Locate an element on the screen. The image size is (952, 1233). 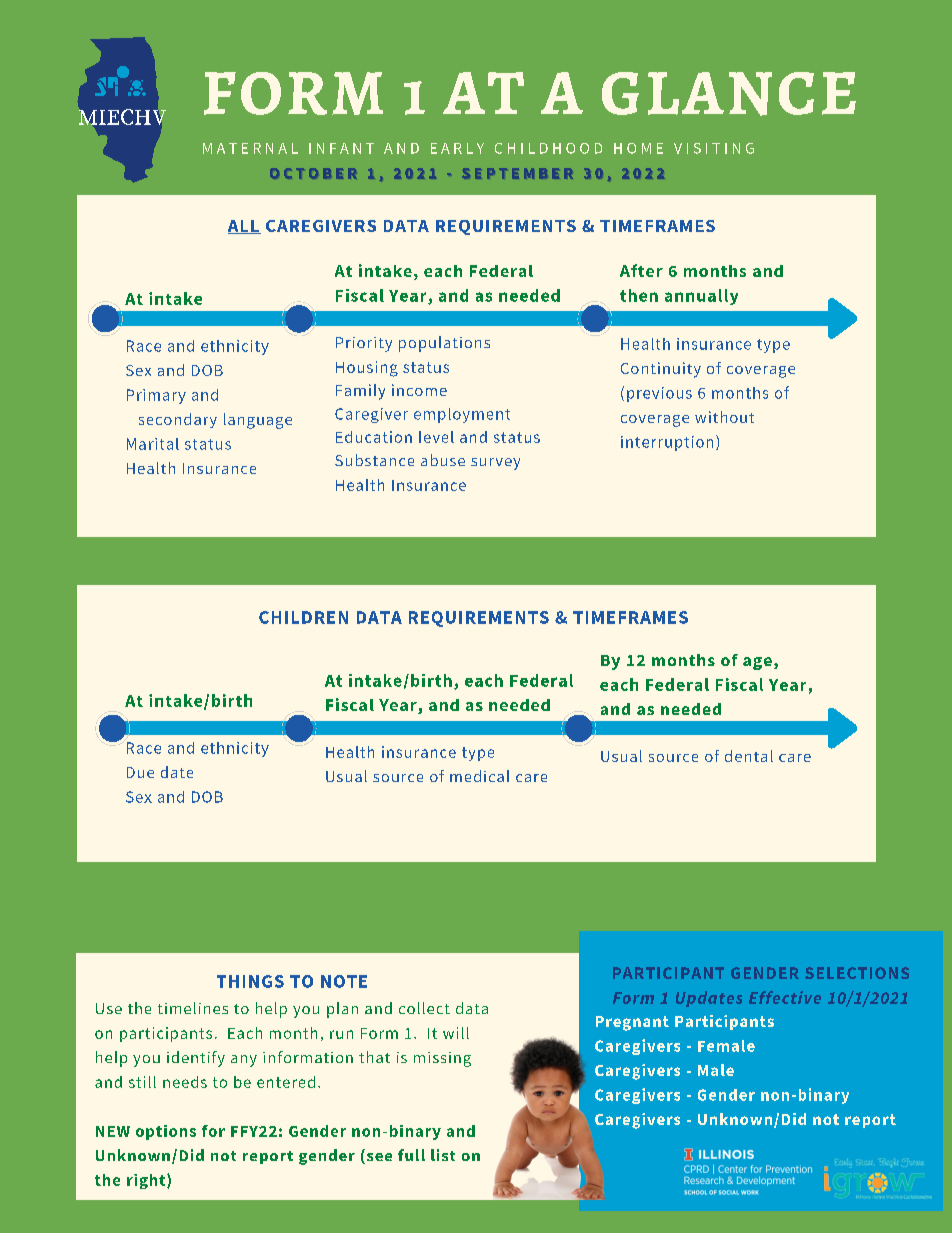
GLANCE is located at coordinates (729, 94).
